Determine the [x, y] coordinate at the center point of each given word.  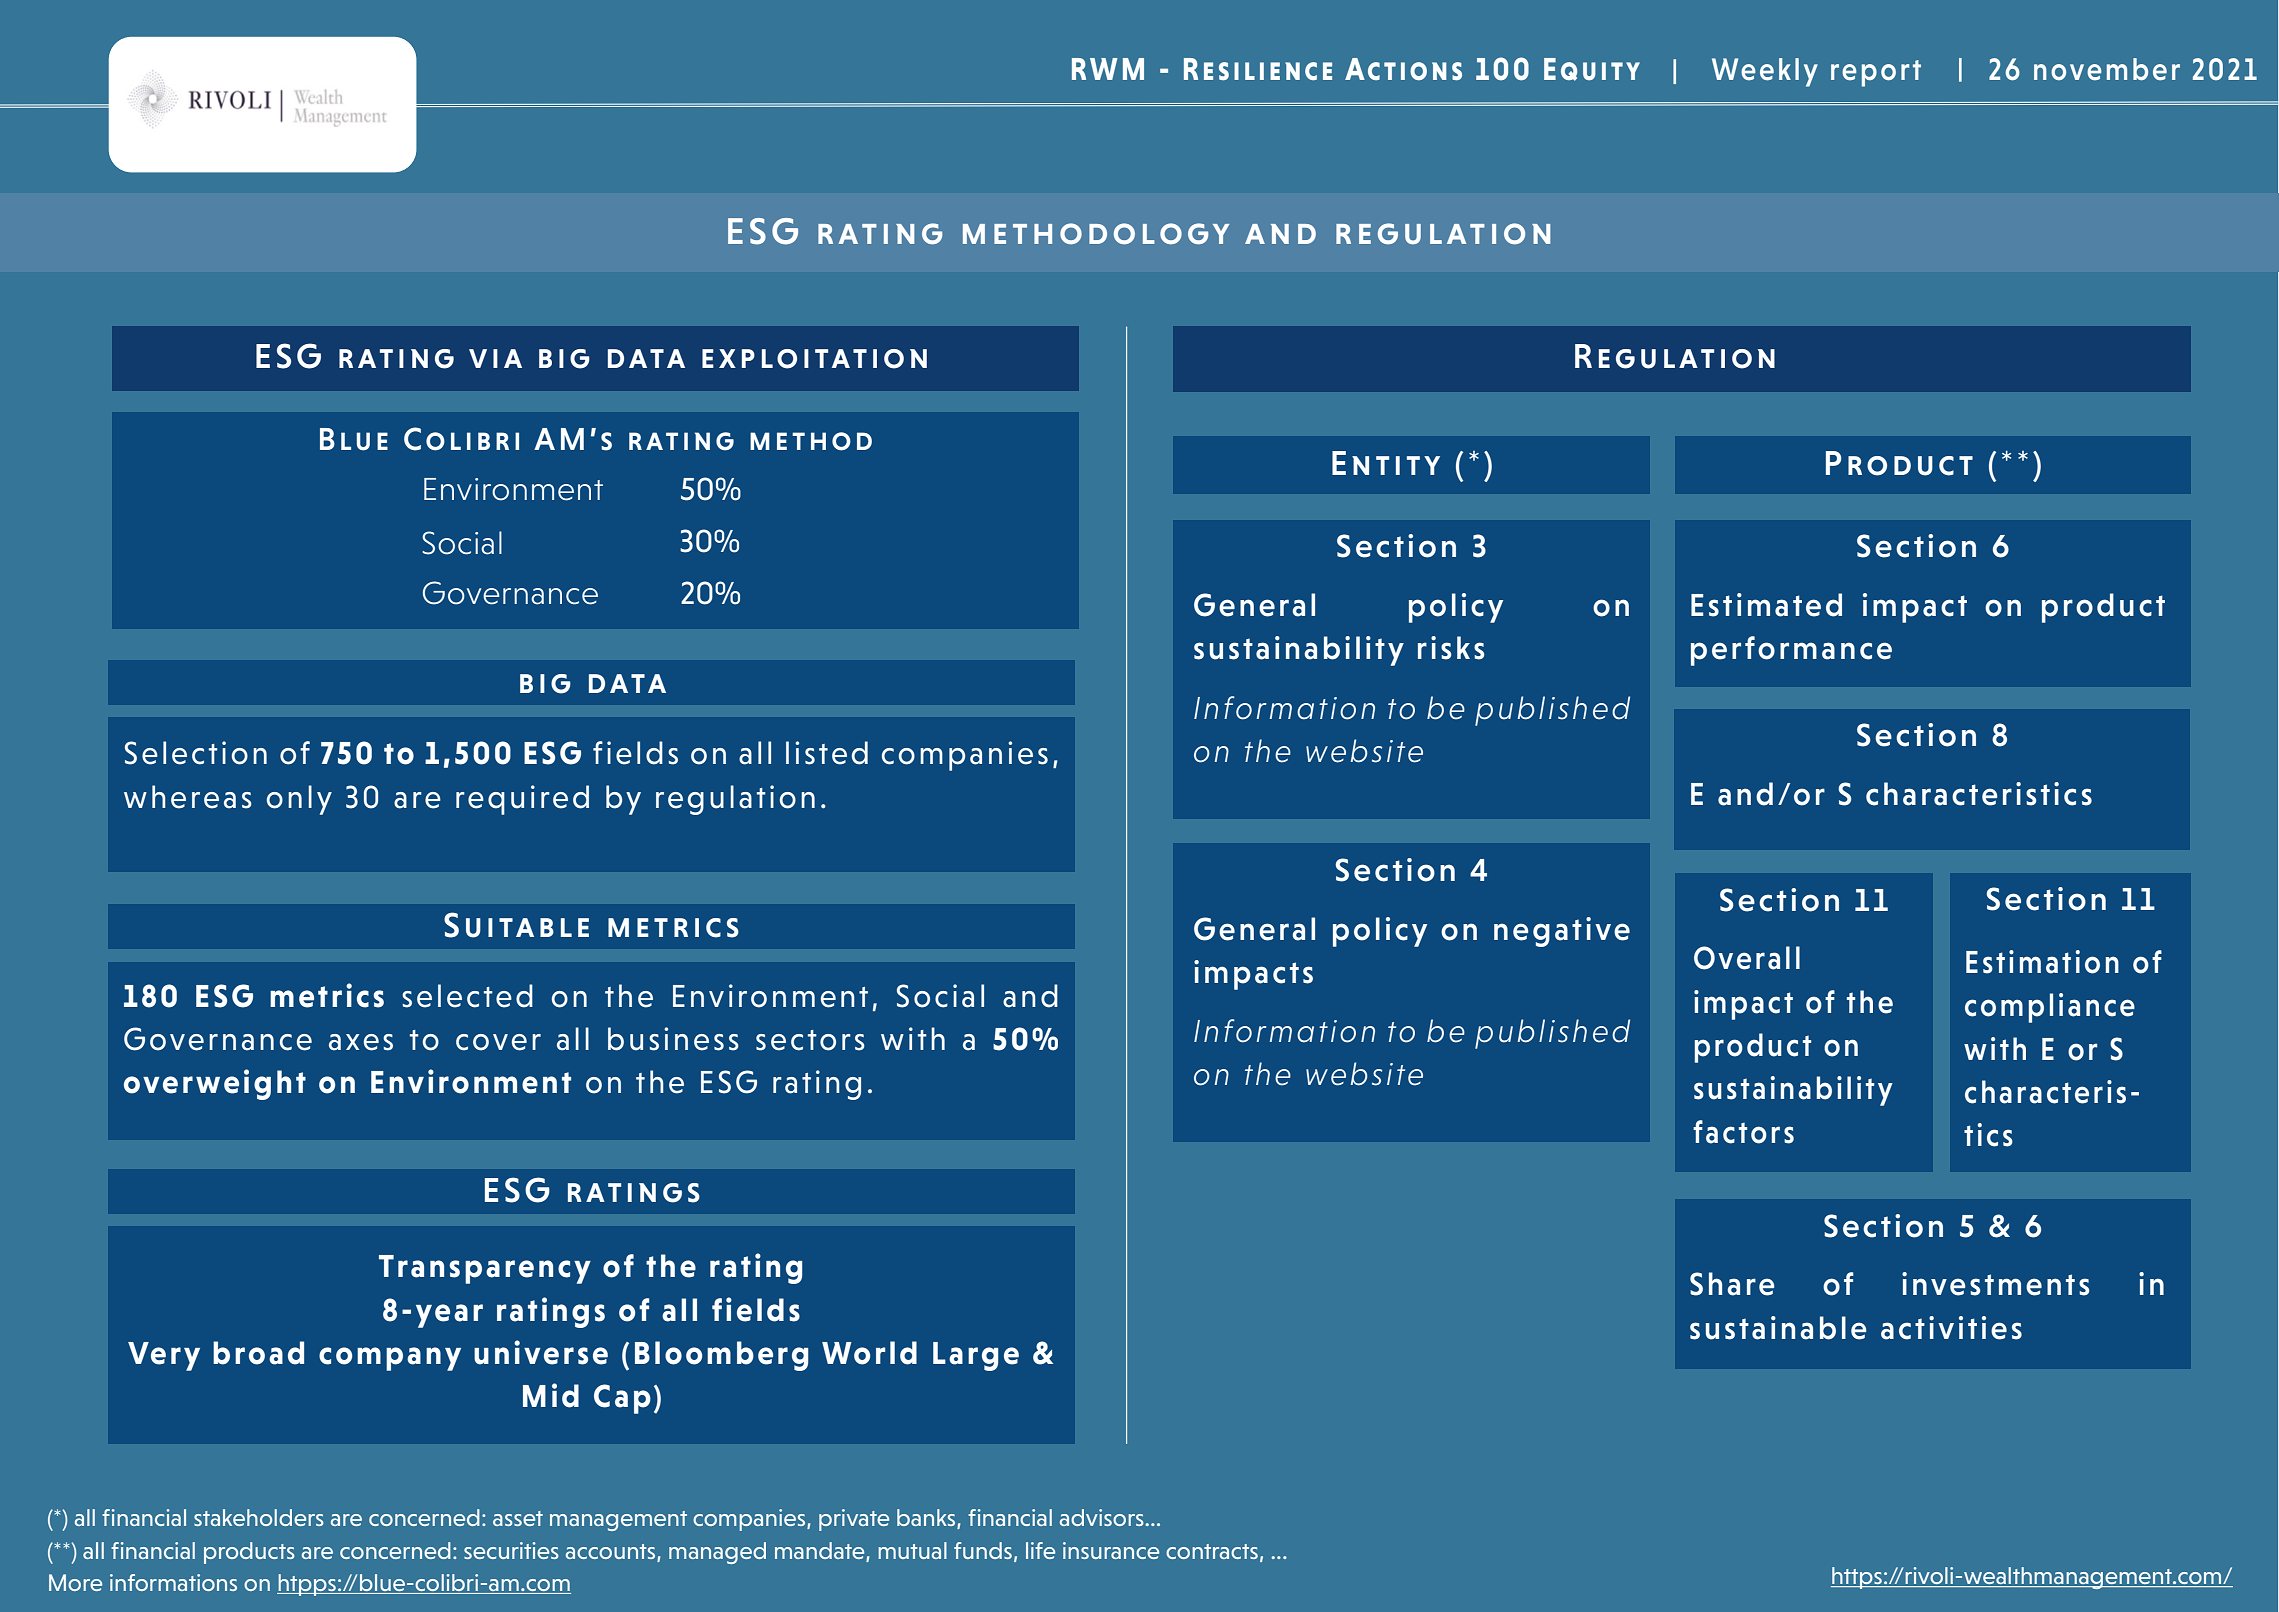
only [299, 800]
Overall [1747, 958]
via [495, 358]
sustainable [1778, 1328]
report [1876, 73]
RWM [1108, 69]
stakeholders [259, 1517]
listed [827, 753]
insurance [1111, 1550]
